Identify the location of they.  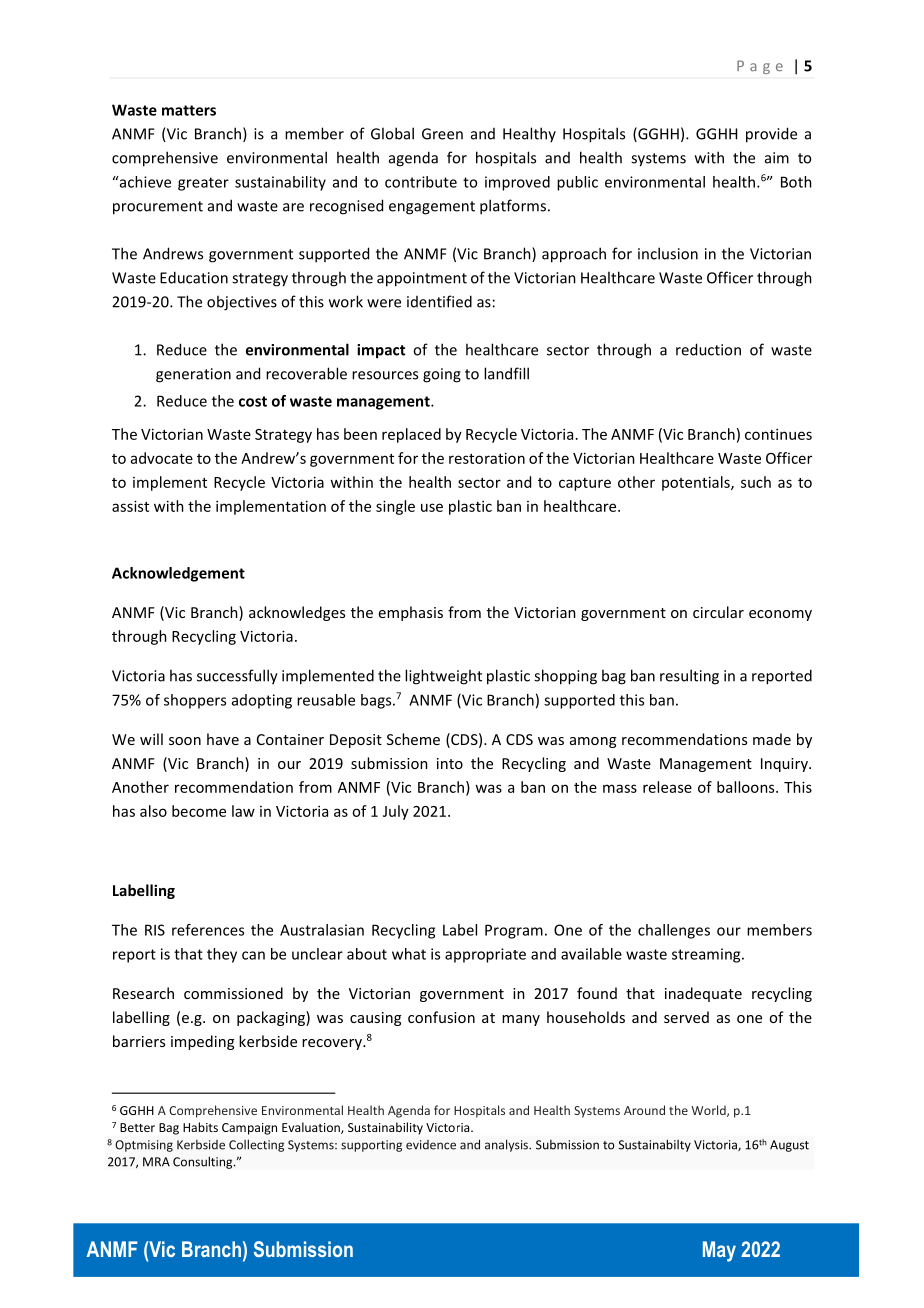
(222, 955).
